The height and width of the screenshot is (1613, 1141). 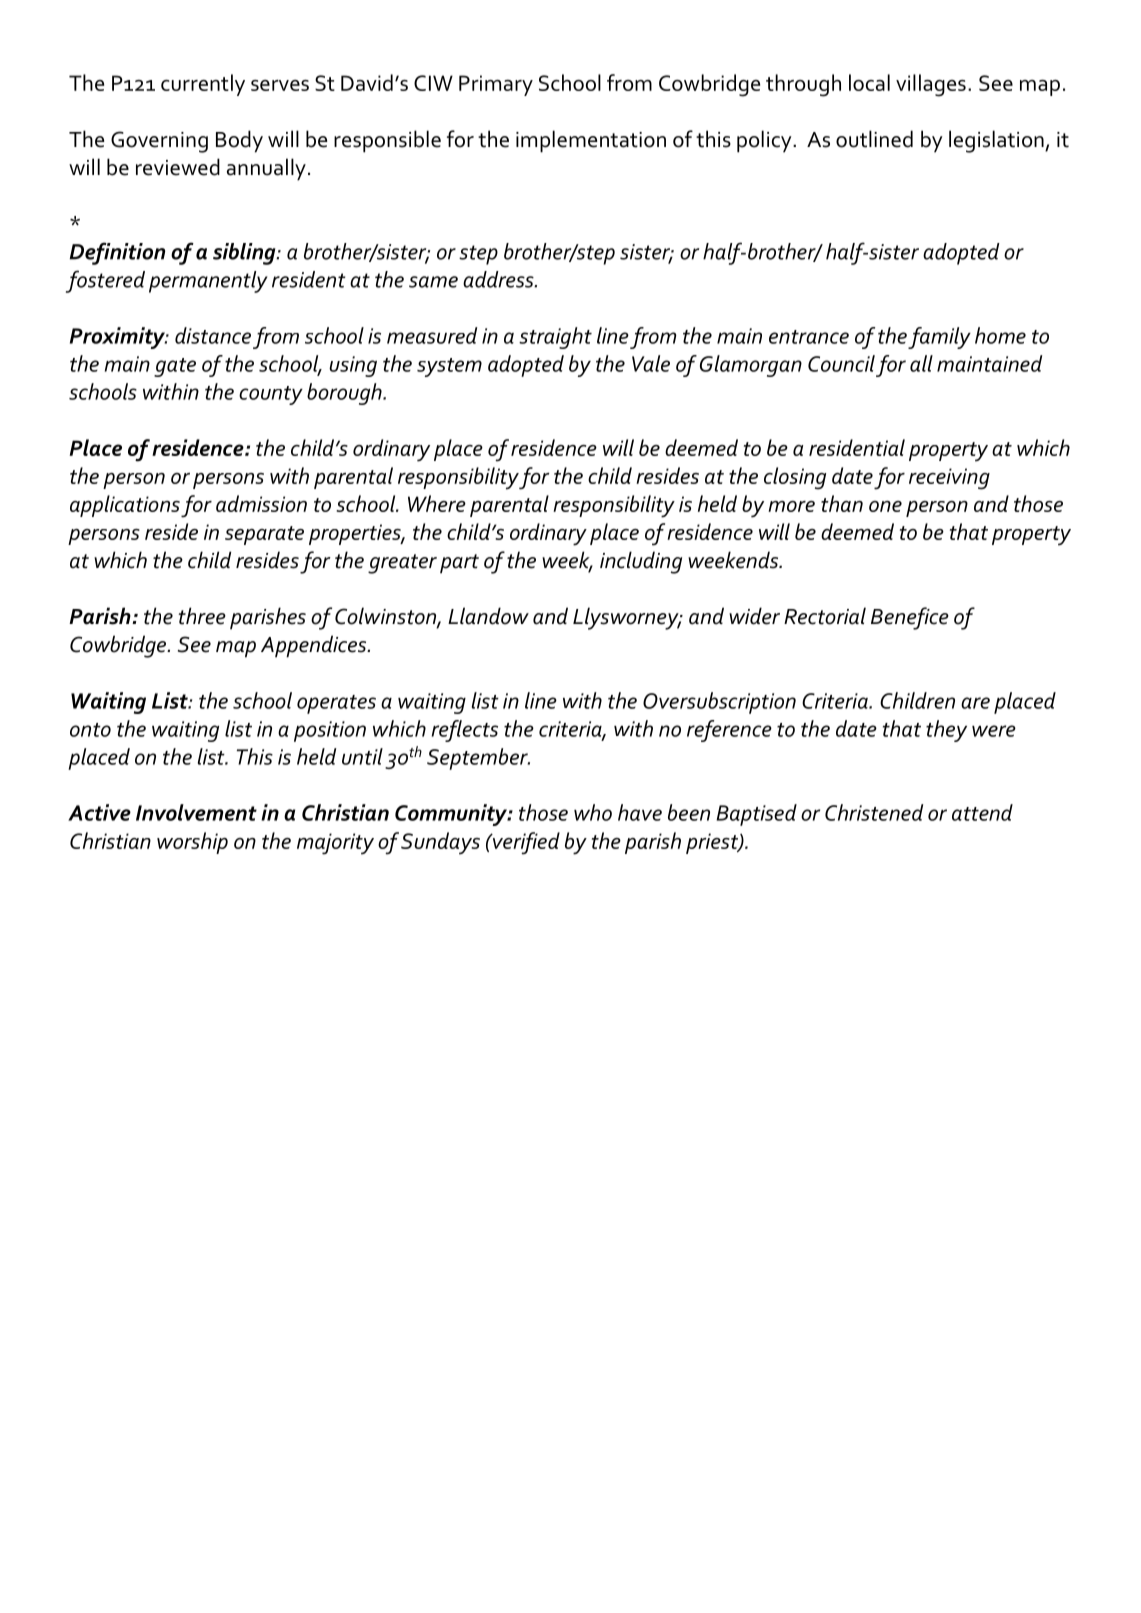 What do you see at coordinates (949, 479) in the screenshot?
I see `receiving` at bounding box center [949, 479].
